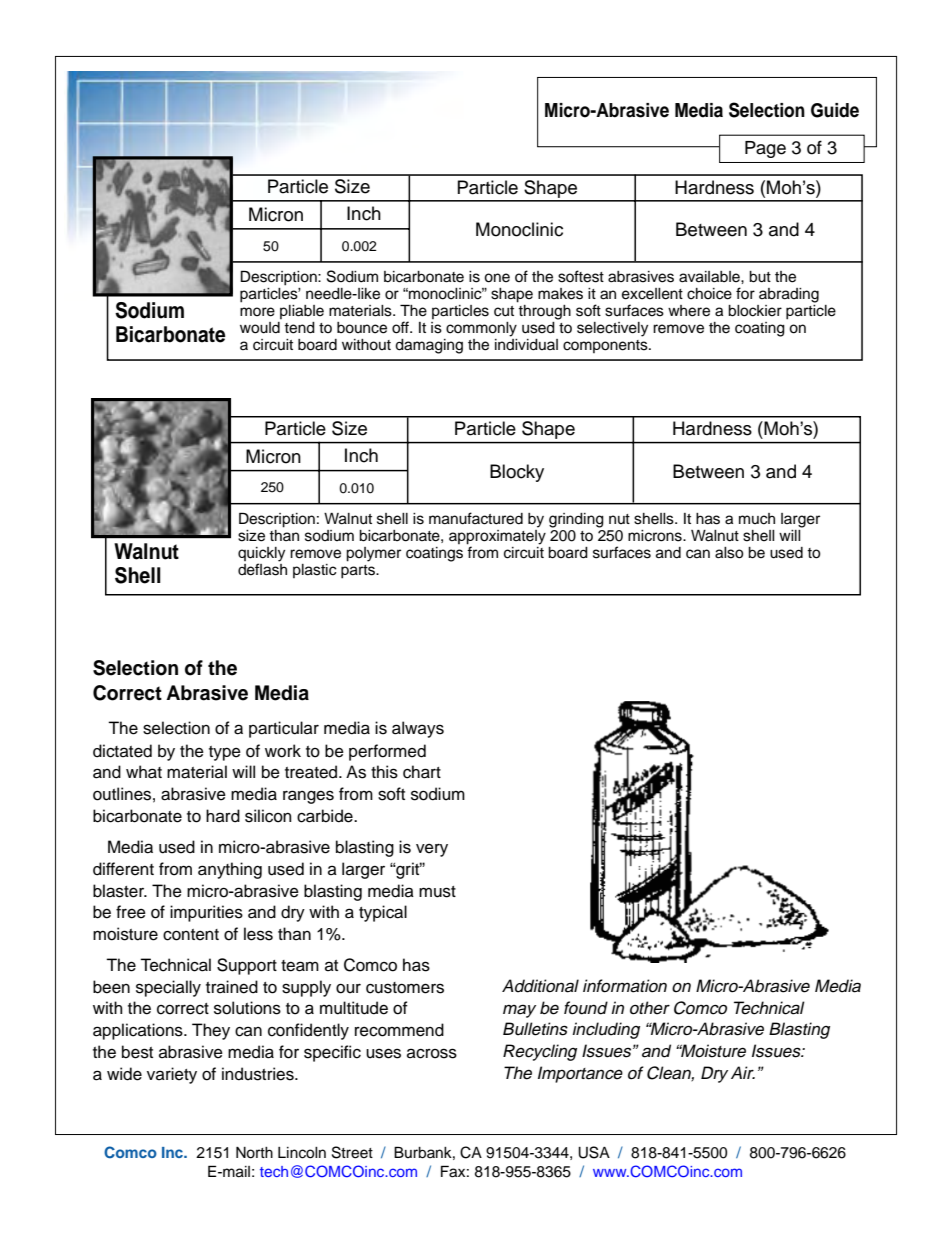  What do you see at coordinates (432, 1053) in the document?
I see `across` at bounding box center [432, 1053].
